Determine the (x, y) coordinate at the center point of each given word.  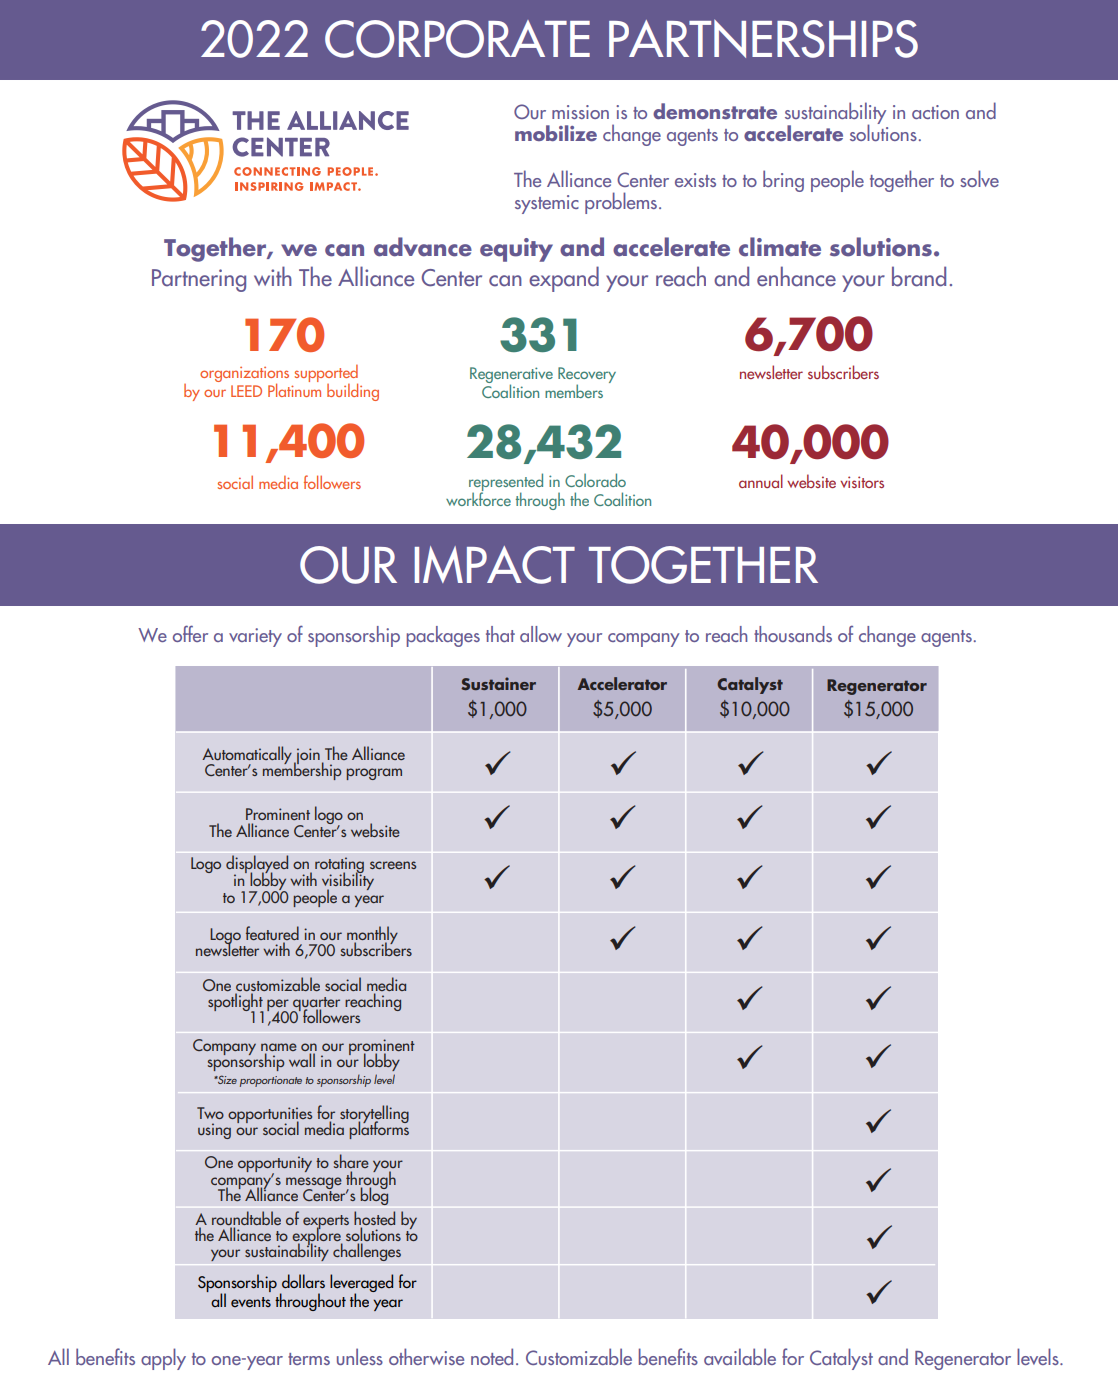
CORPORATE (457, 39)
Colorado (595, 480)
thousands (793, 634)
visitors (862, 482)
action (935, 112)
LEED (246, 391)
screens (393, 865)
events (251, 1302)
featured (272, 934)
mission (580, 112)
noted (492, 1356)
